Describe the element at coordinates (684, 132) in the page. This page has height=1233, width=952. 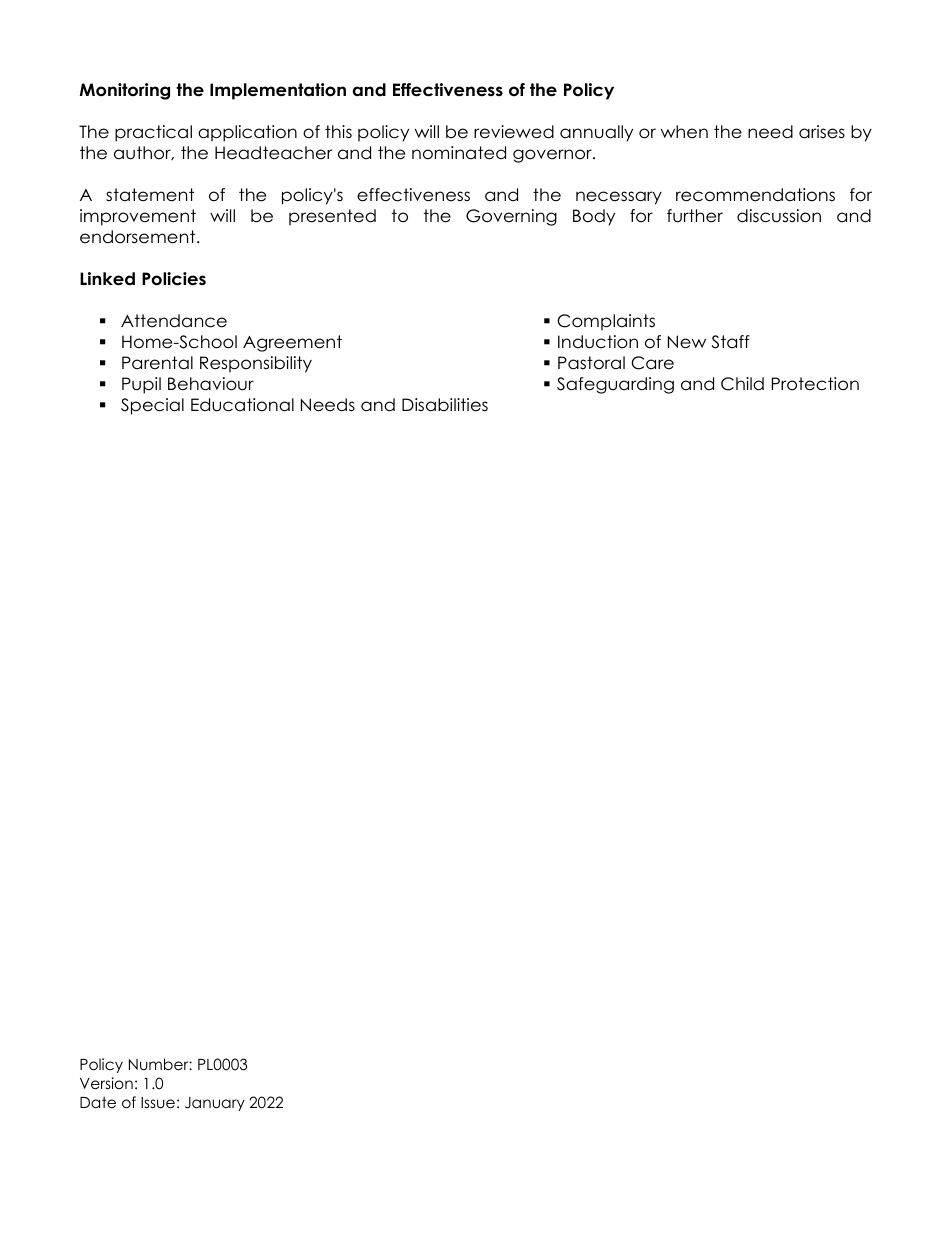
I see `when` at that location.
